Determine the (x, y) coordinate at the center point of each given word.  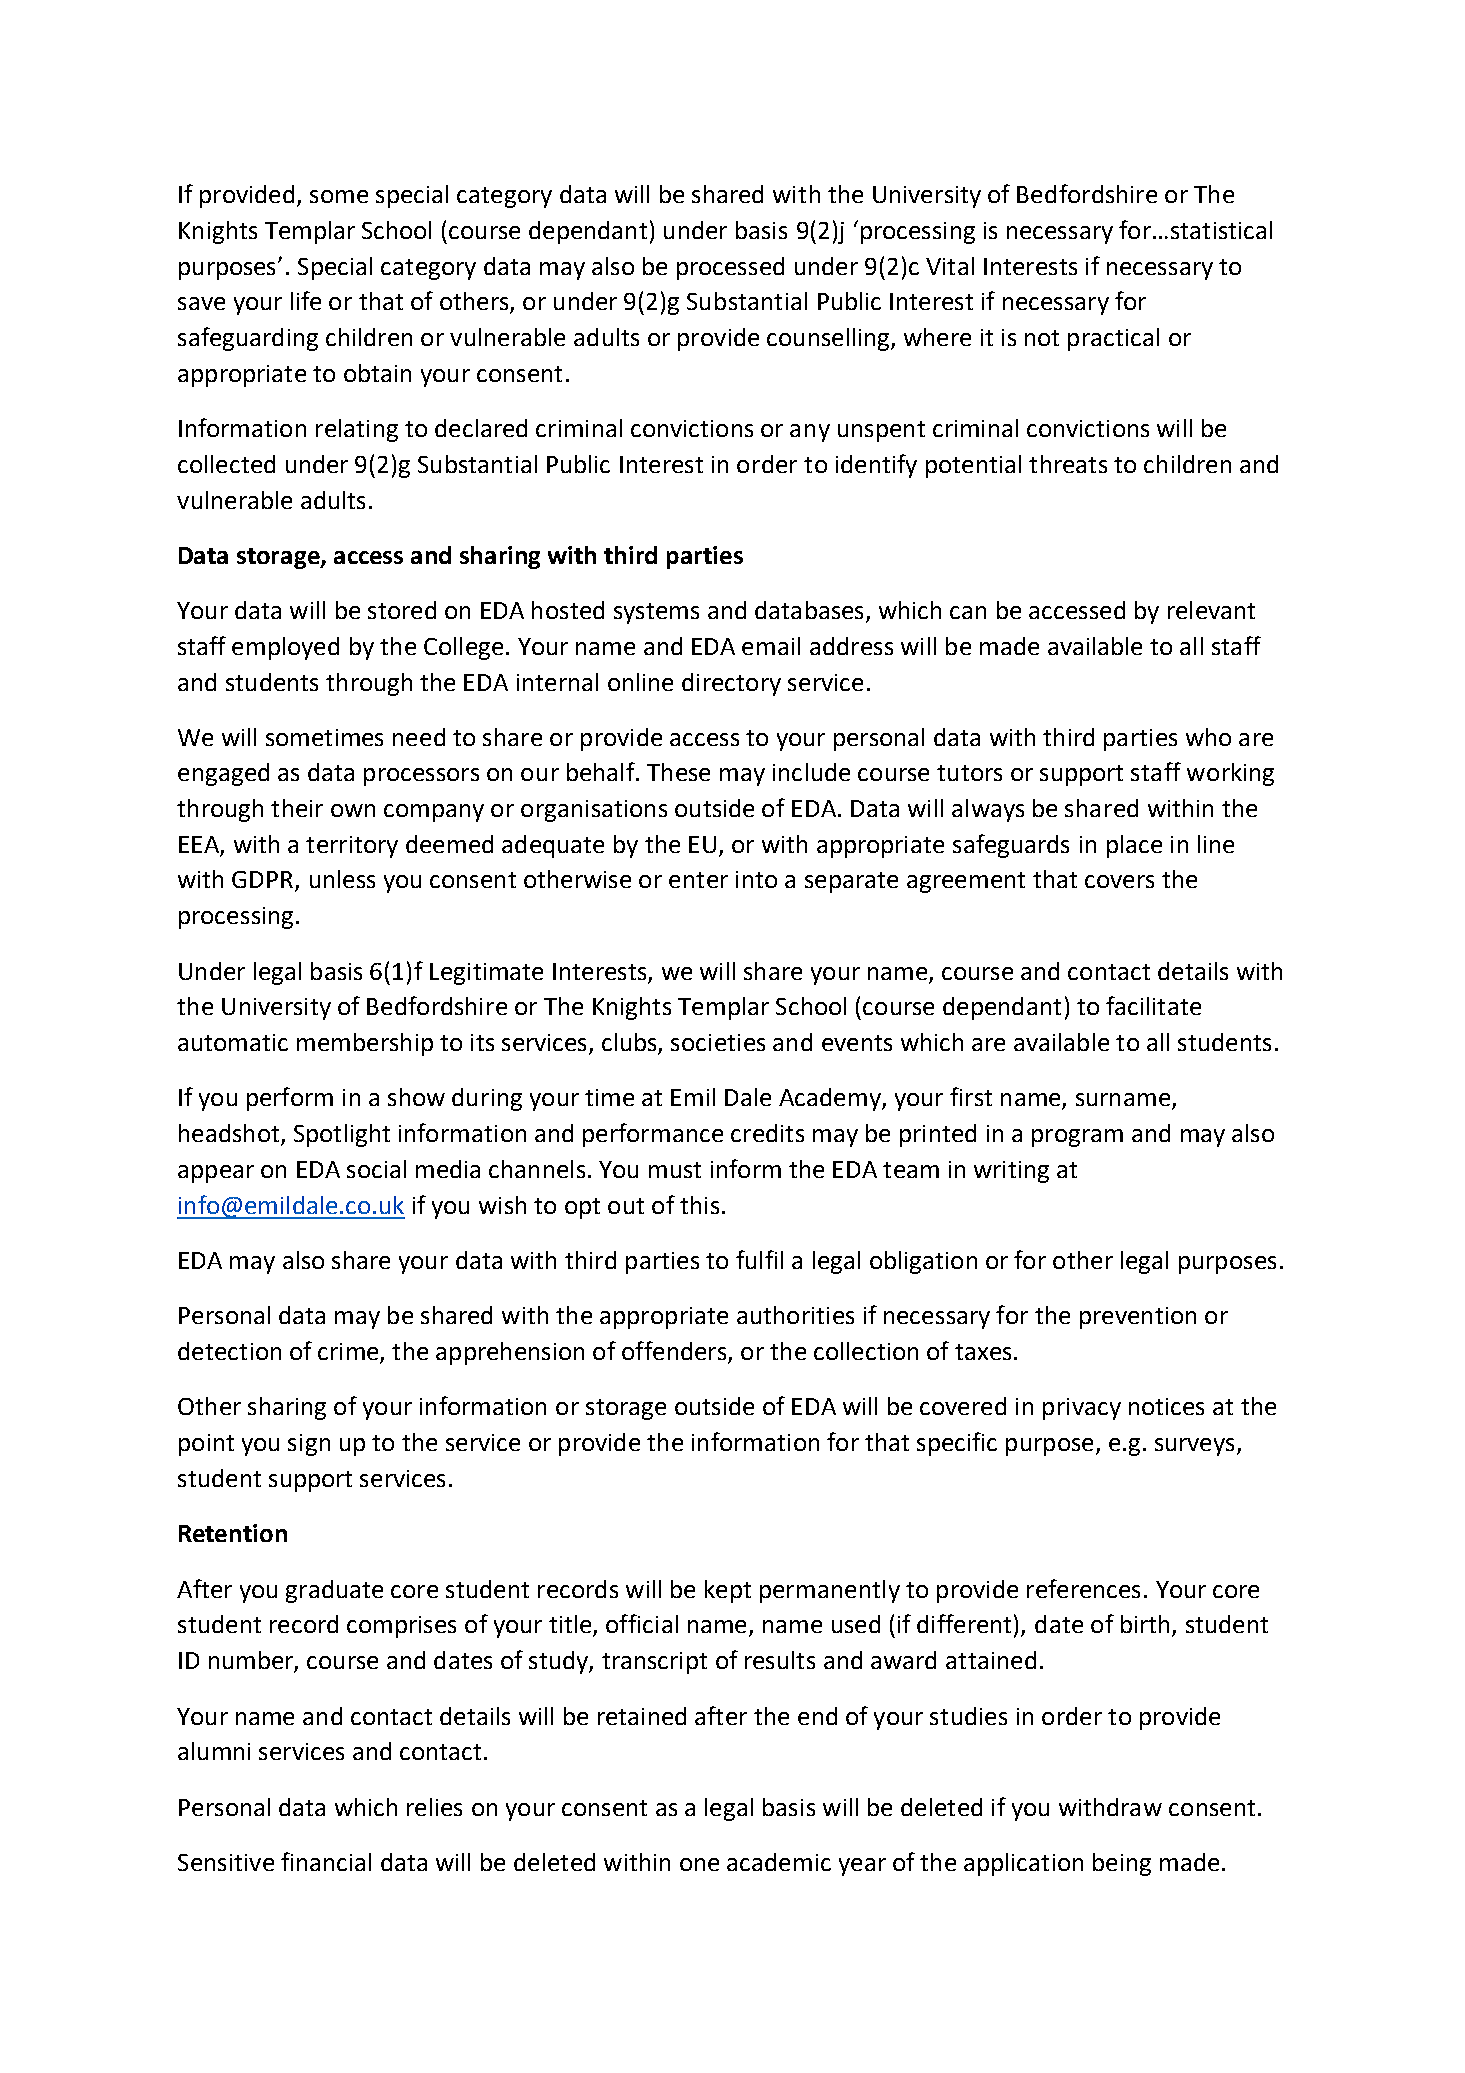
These (678, 772)
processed (730, 268)
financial (326, 1861)
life (306, 300)
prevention (1138, 1318)
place (1134, 846)
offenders (675, 1352)
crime (349, 1353)
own (353, 810)
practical (1113, 339)
